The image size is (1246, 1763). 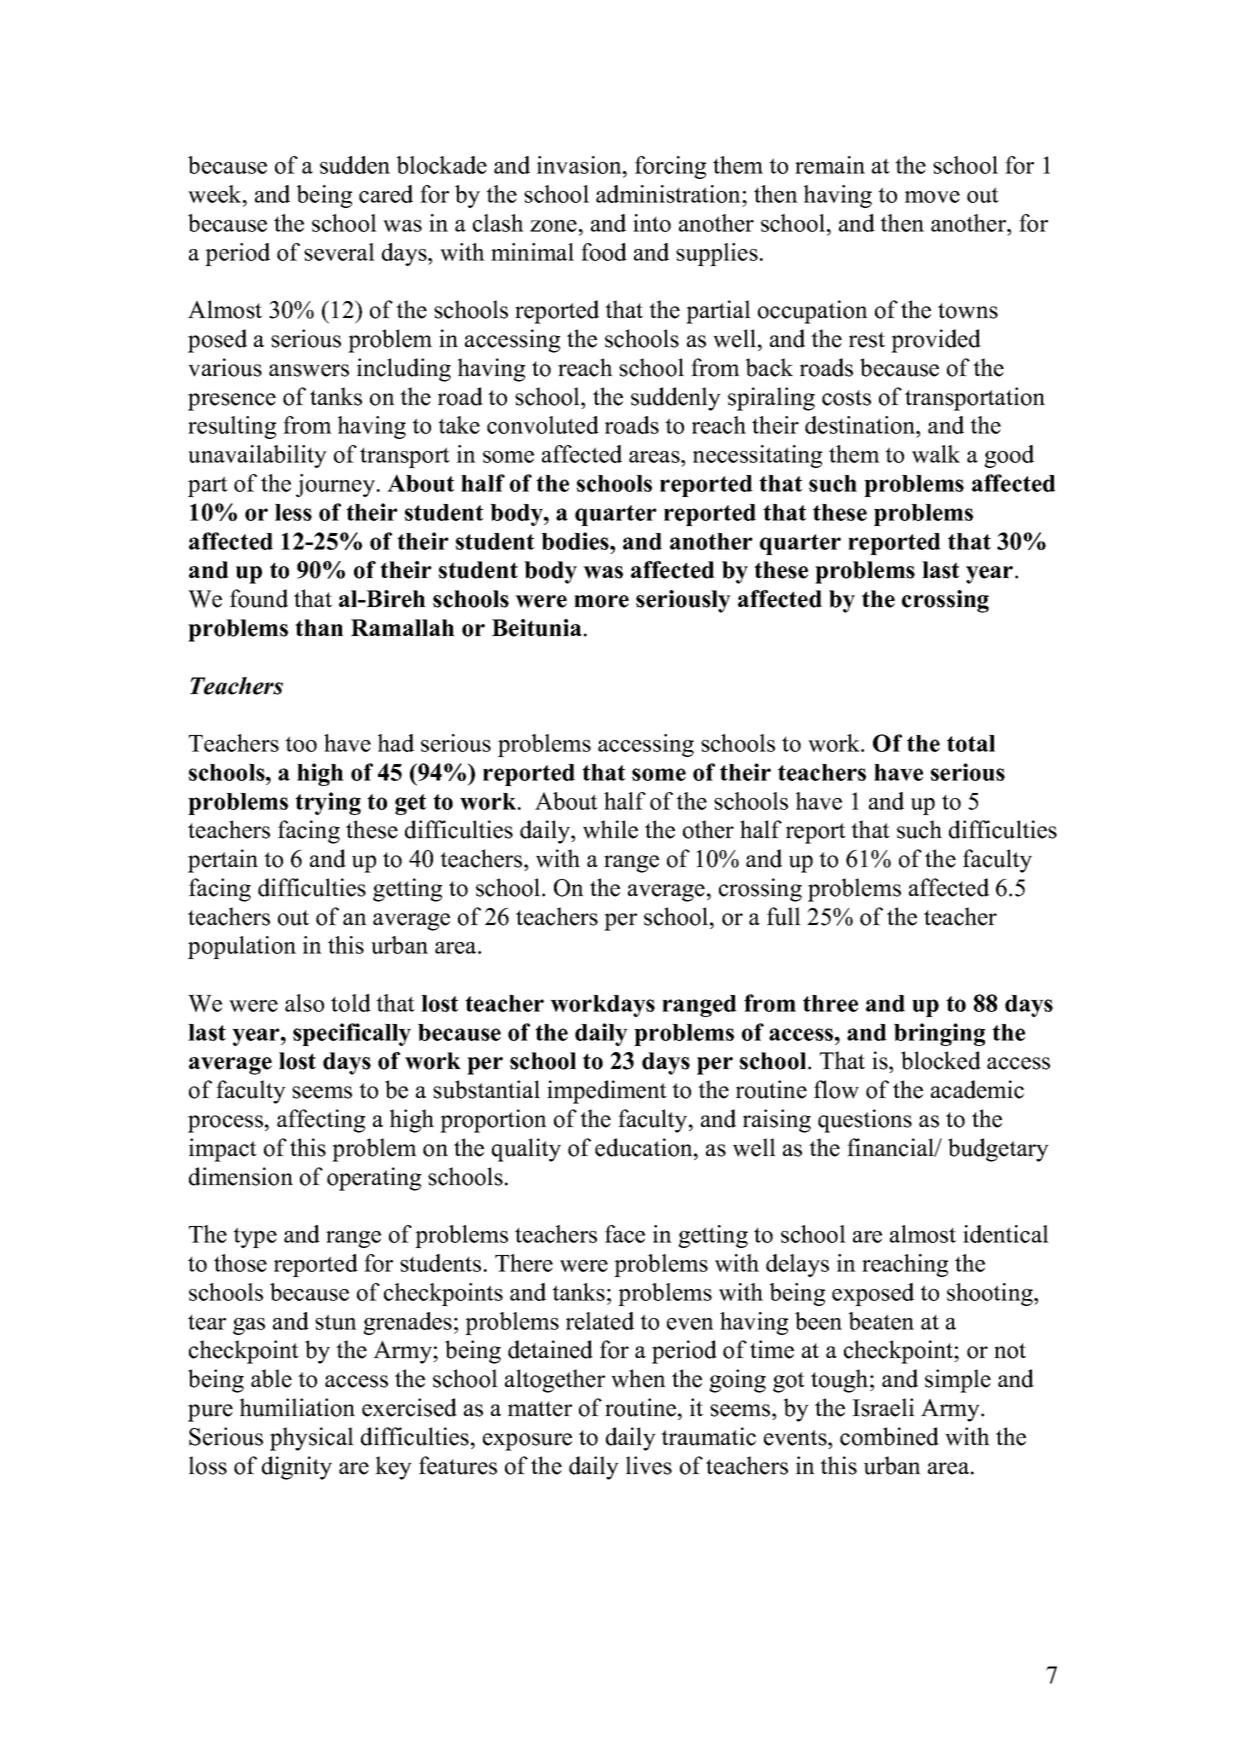 I want to click on lives, so click(x=649, y=1465).
